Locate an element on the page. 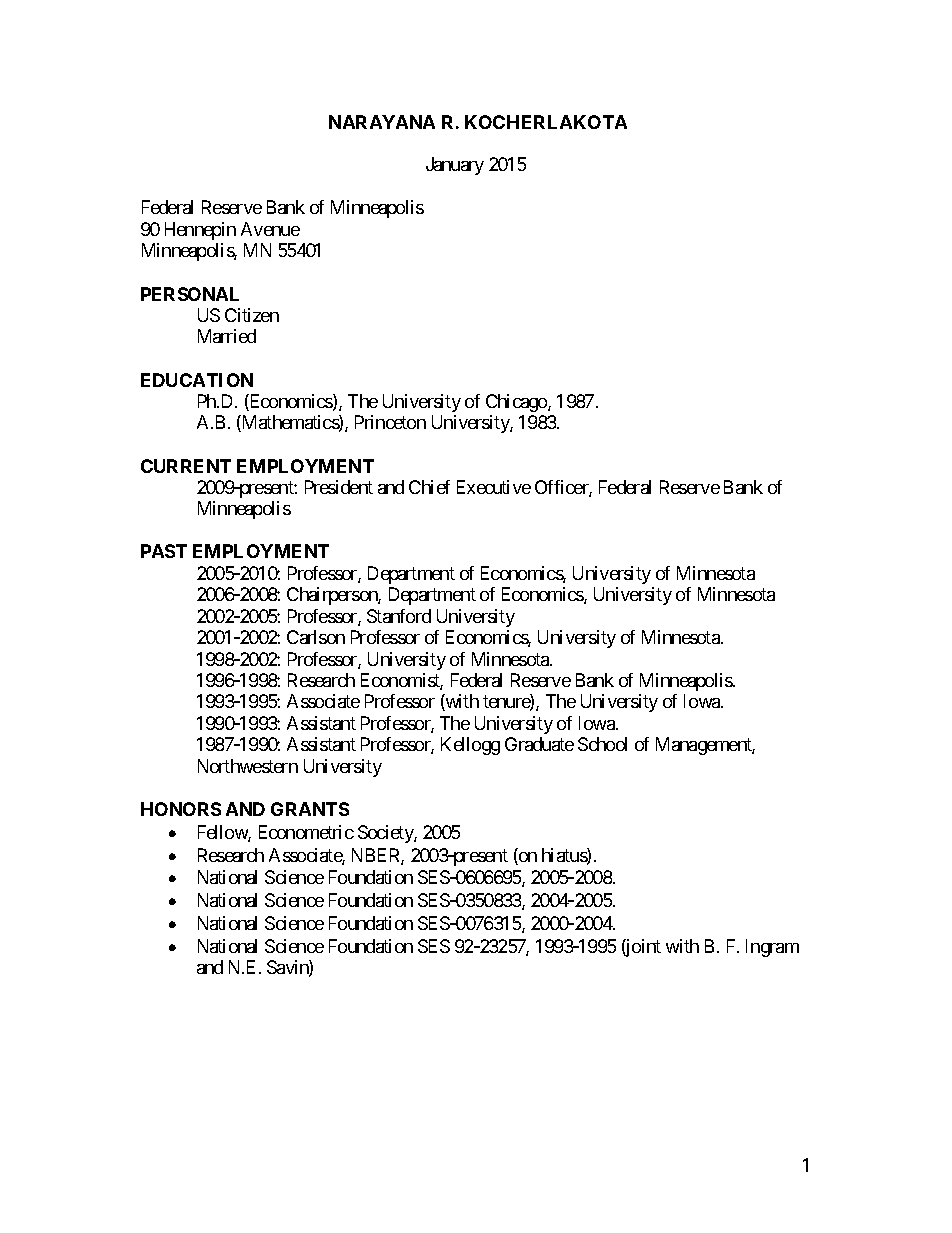 The height and width of the image is (1233, 952). Society is located at coordinates (386, 834).
